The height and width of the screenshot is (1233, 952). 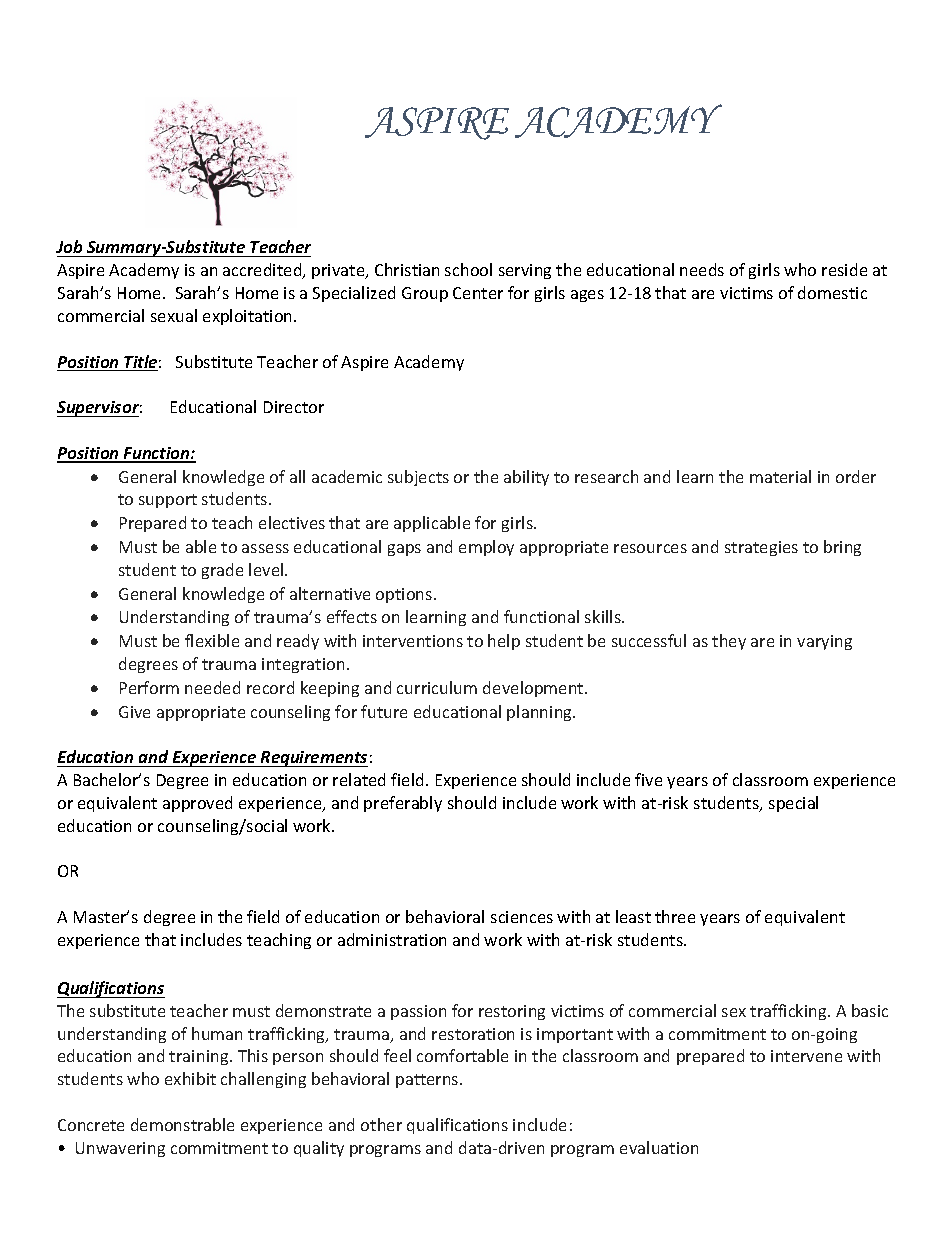 I want to click on Perform, so click(x=149, y=687).
